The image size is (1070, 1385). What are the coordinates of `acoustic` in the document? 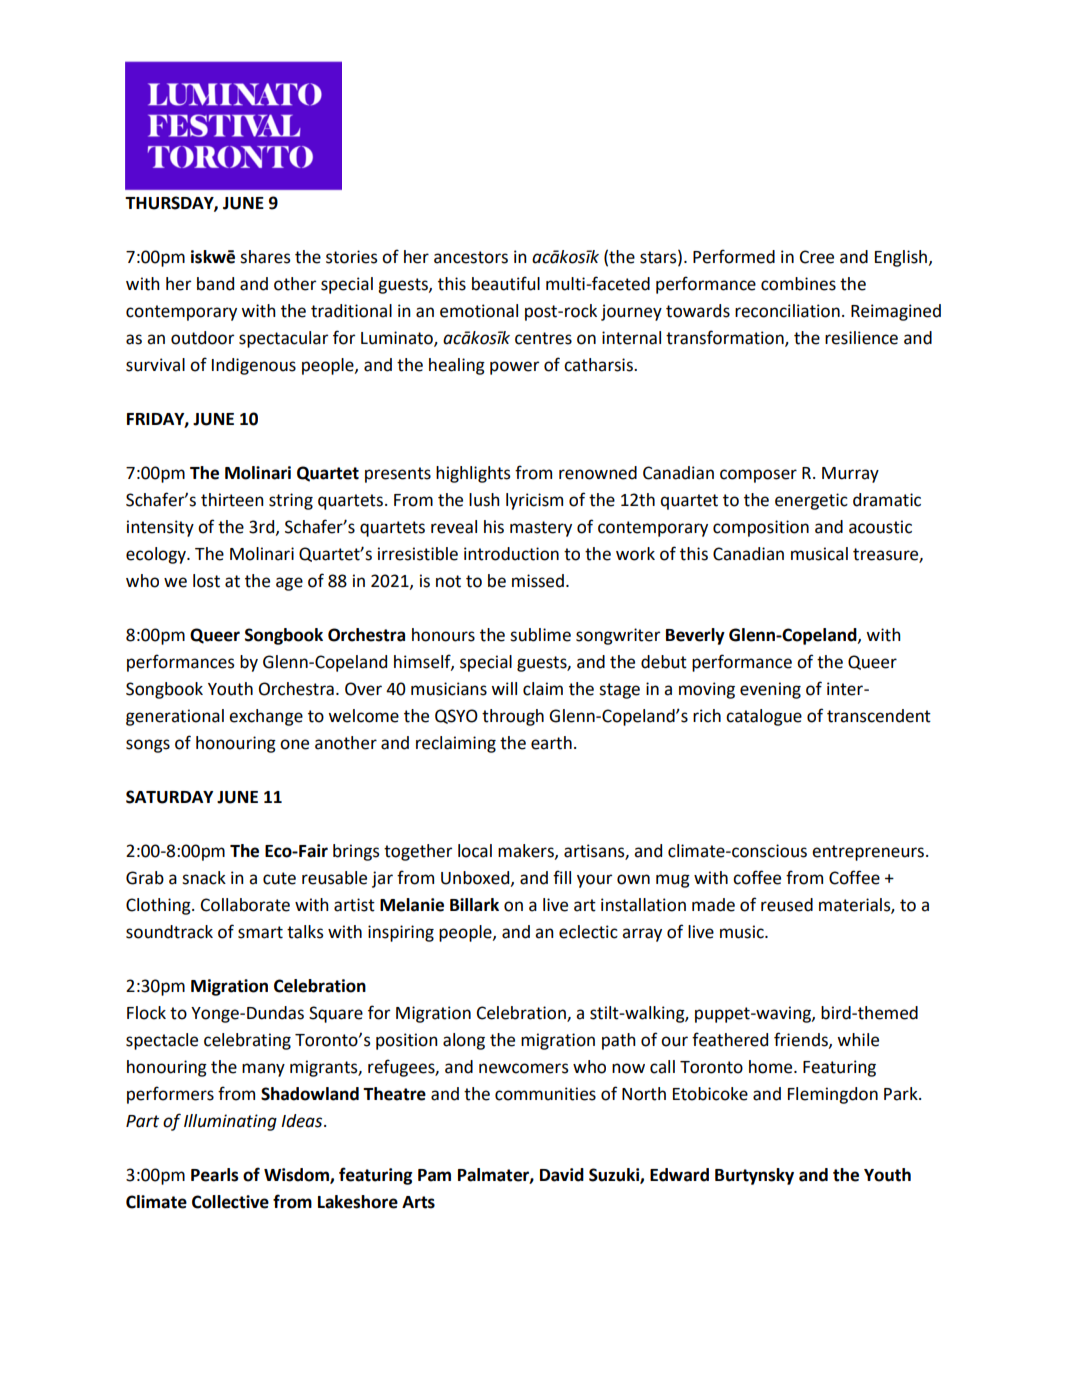 It's located at (880, 527).
